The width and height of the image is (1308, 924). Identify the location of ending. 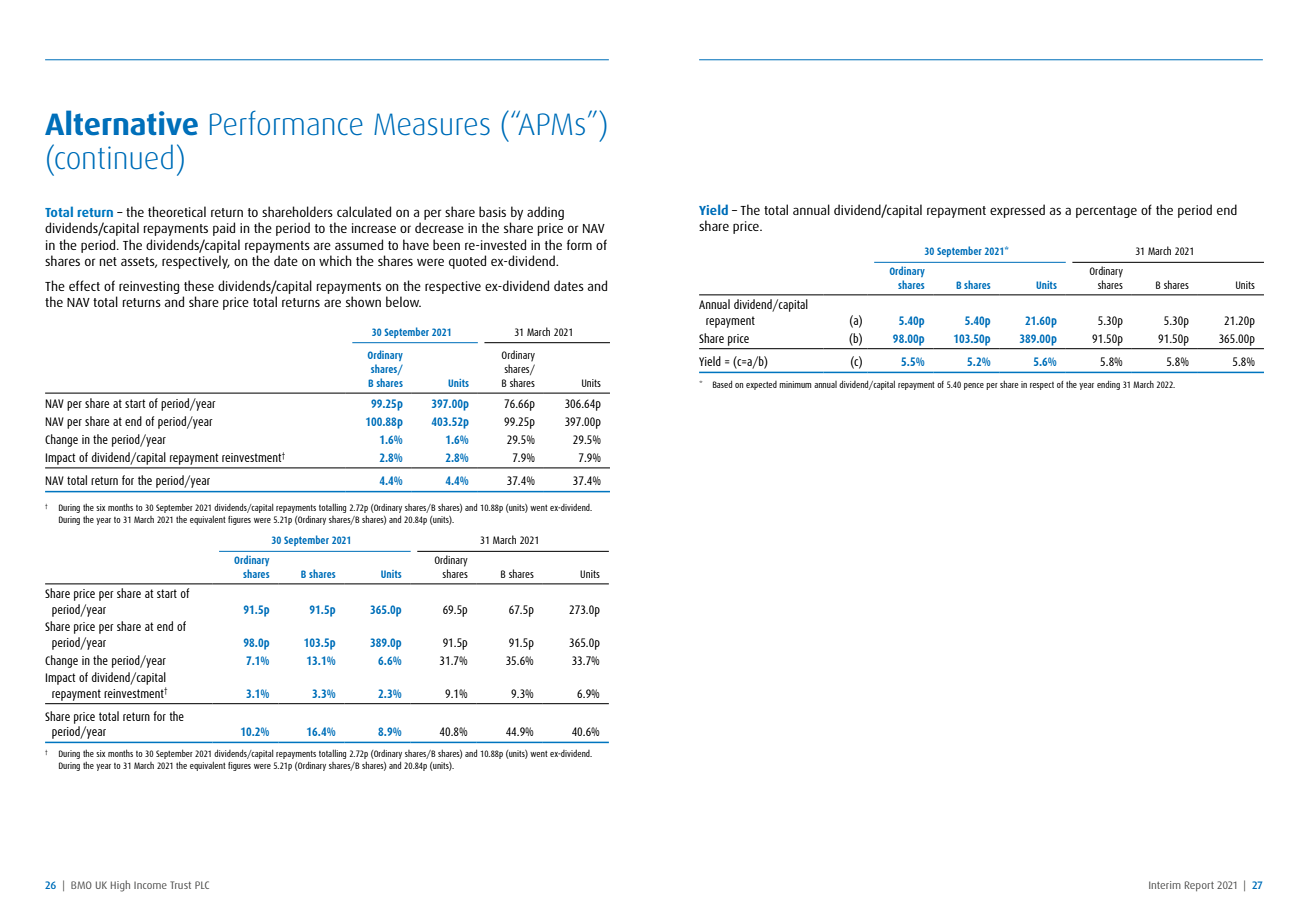
(1108, 385).
